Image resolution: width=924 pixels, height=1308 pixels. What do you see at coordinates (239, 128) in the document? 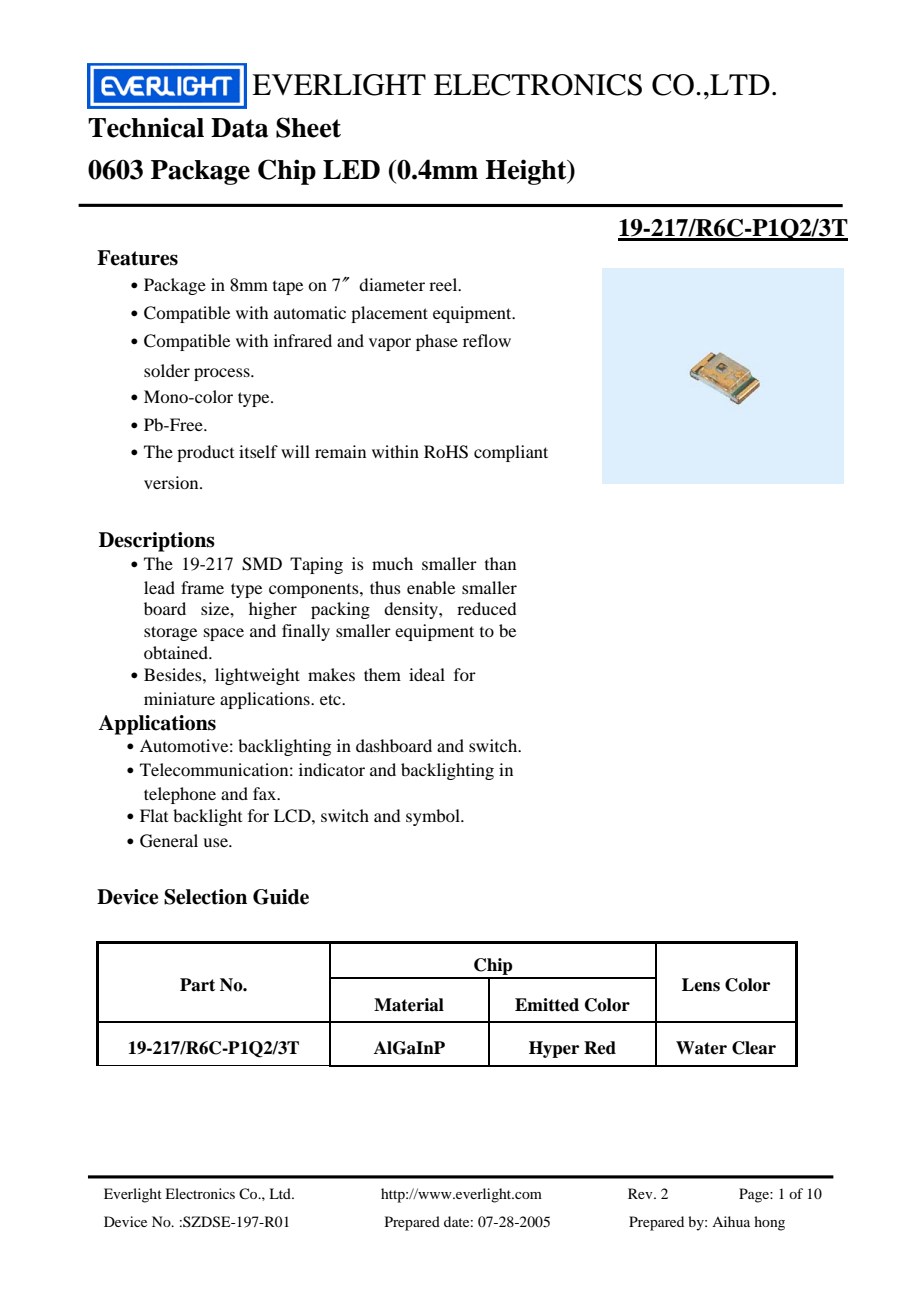
I see `Data` at bounding box center [239, 128].
